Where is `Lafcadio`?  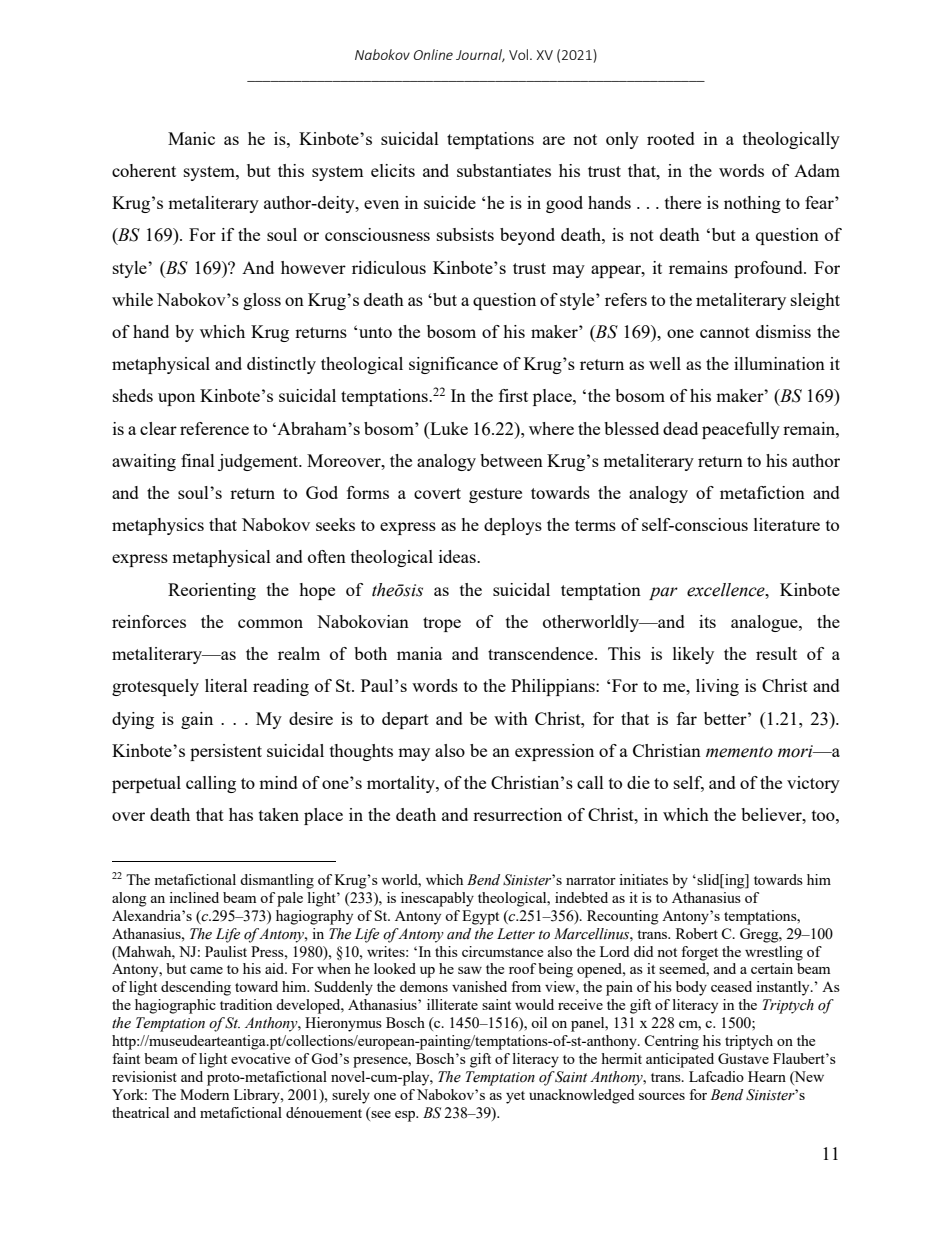 Lafcadio is located at coordinates (716, 1076).
